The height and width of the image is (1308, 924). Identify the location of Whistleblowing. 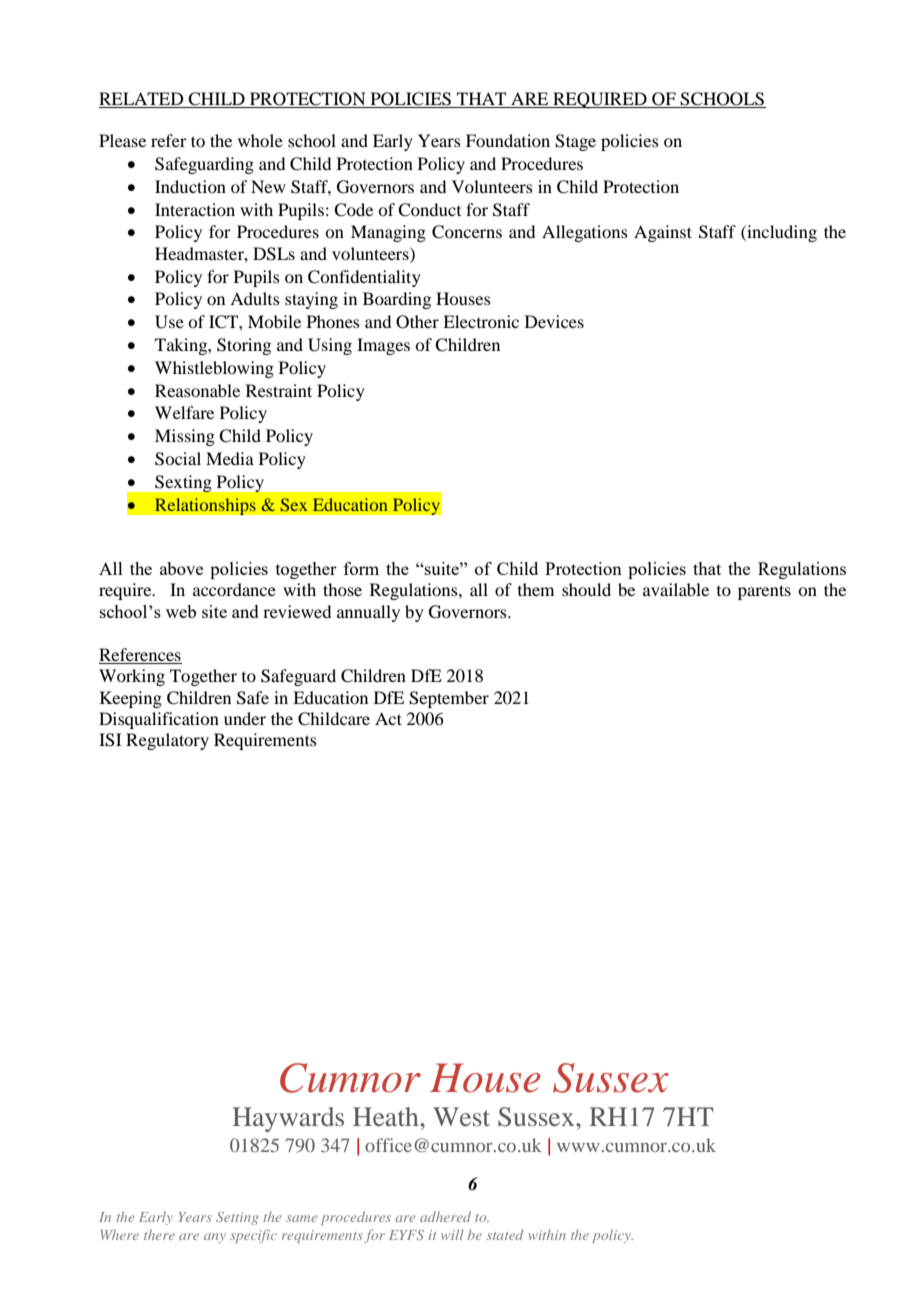
(214, 369).
